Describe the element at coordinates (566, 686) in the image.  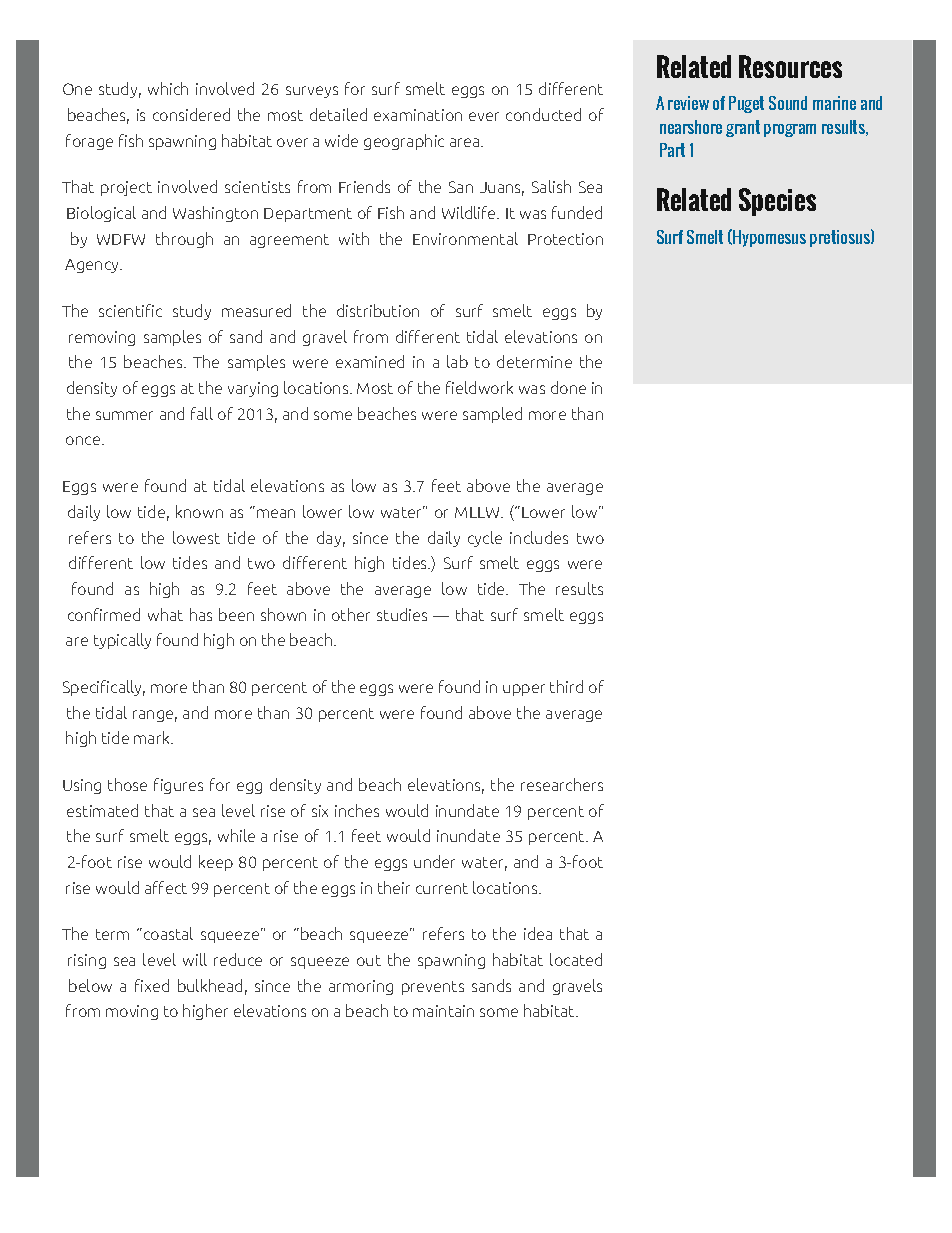
I see `third` at that location.
